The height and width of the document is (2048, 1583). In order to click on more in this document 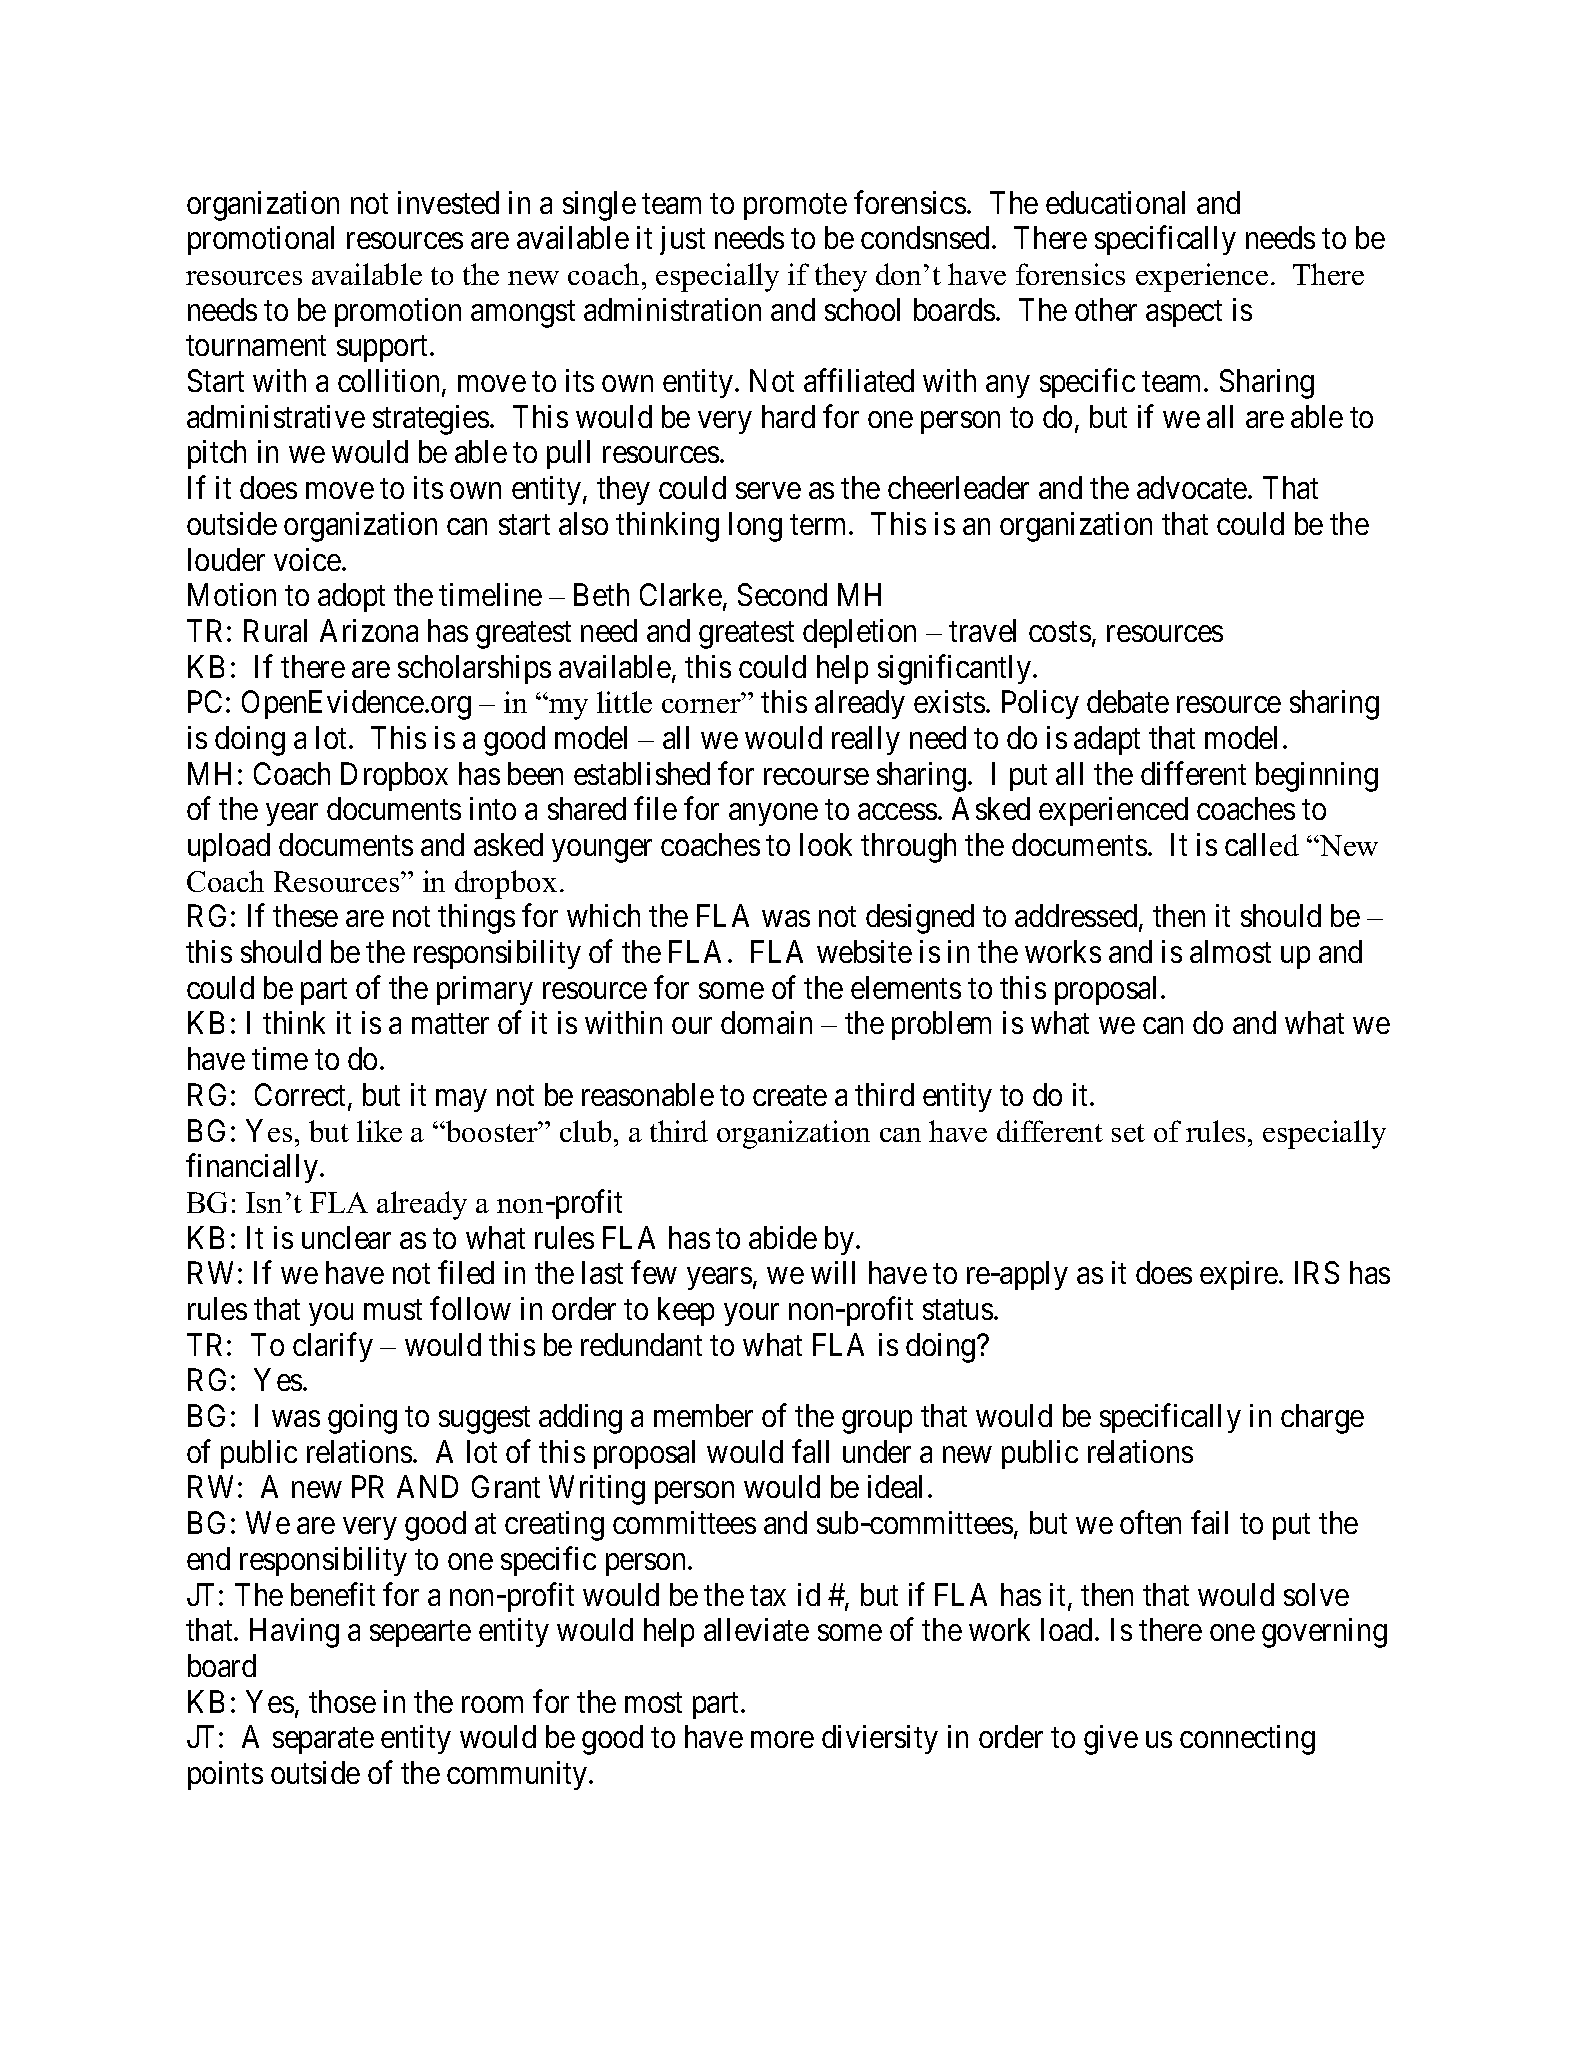, I will do `click(782, 1740)`.
